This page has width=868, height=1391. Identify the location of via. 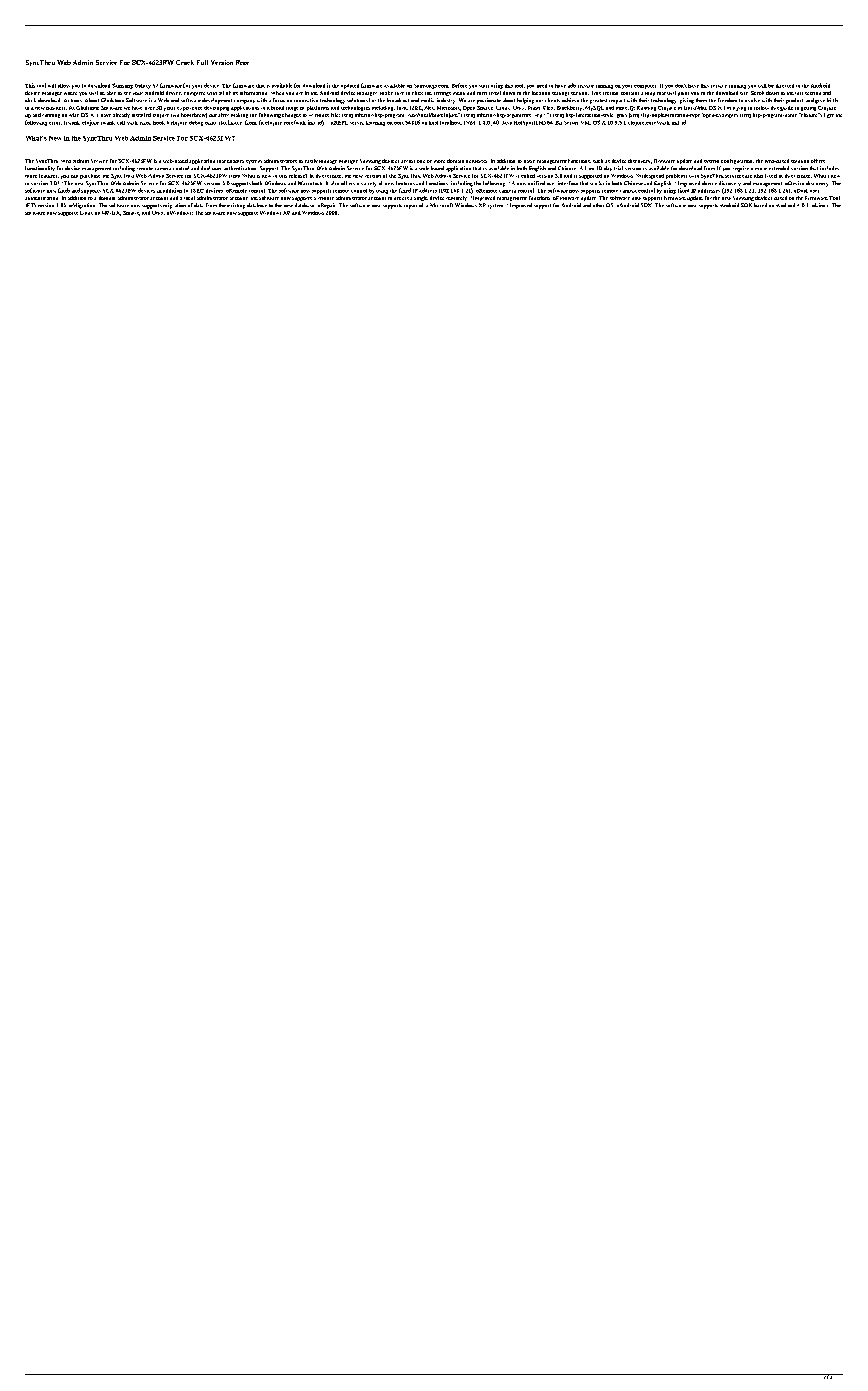
(175, 115).
